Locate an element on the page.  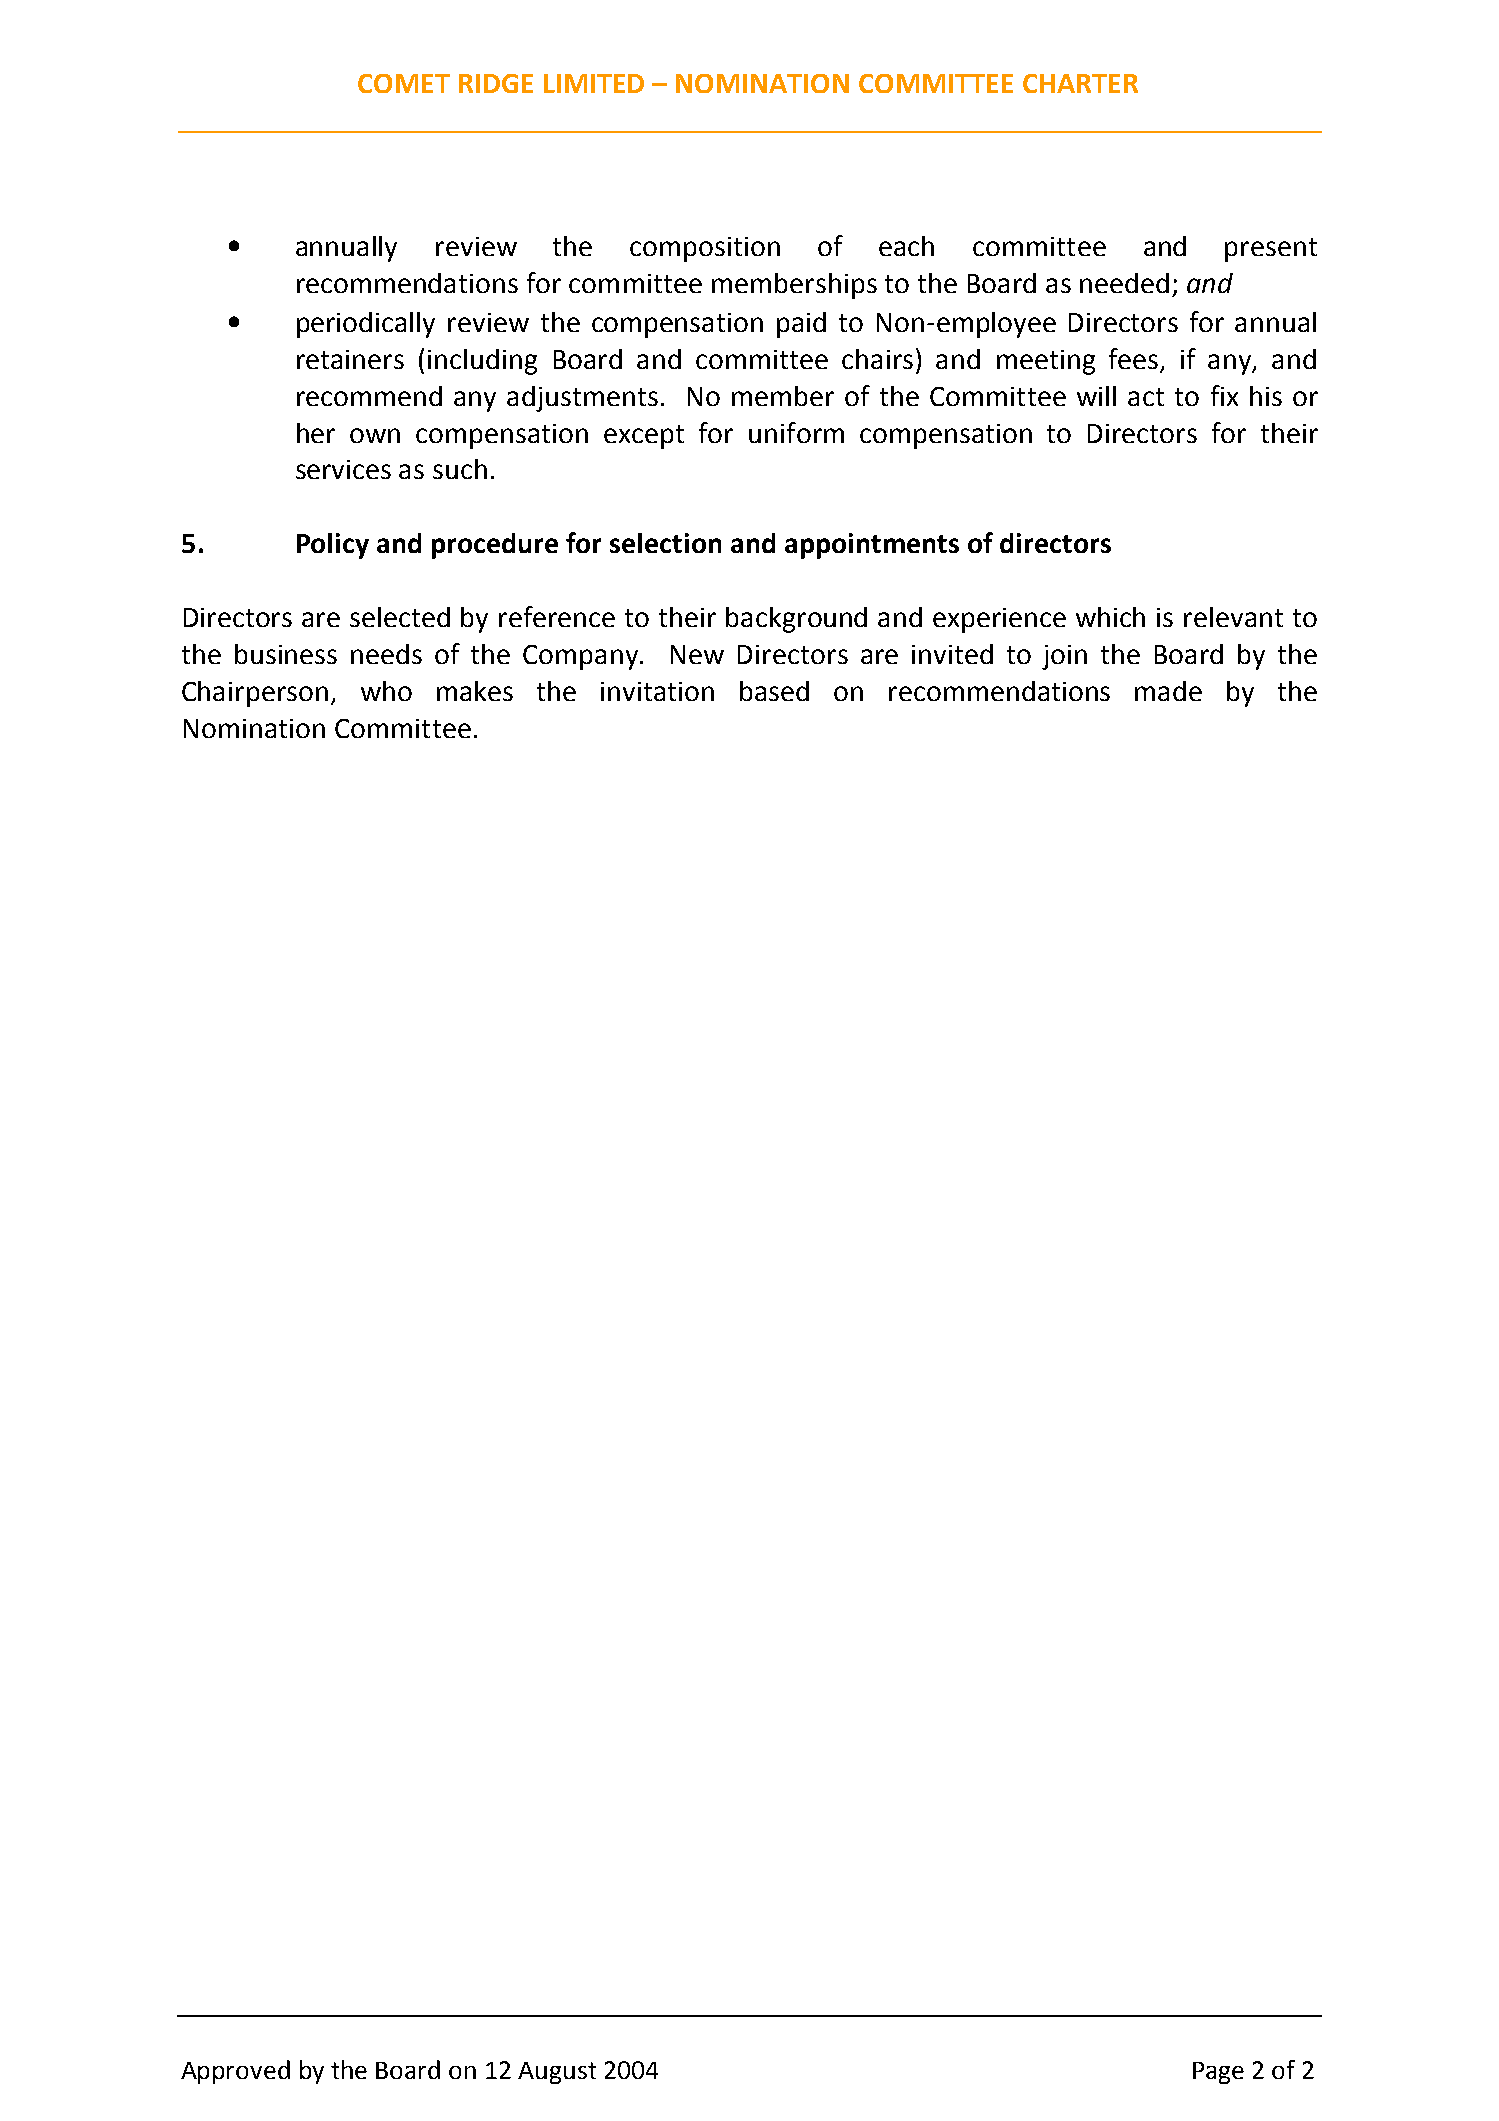
Approved is located at coordinates (235, 2072).
